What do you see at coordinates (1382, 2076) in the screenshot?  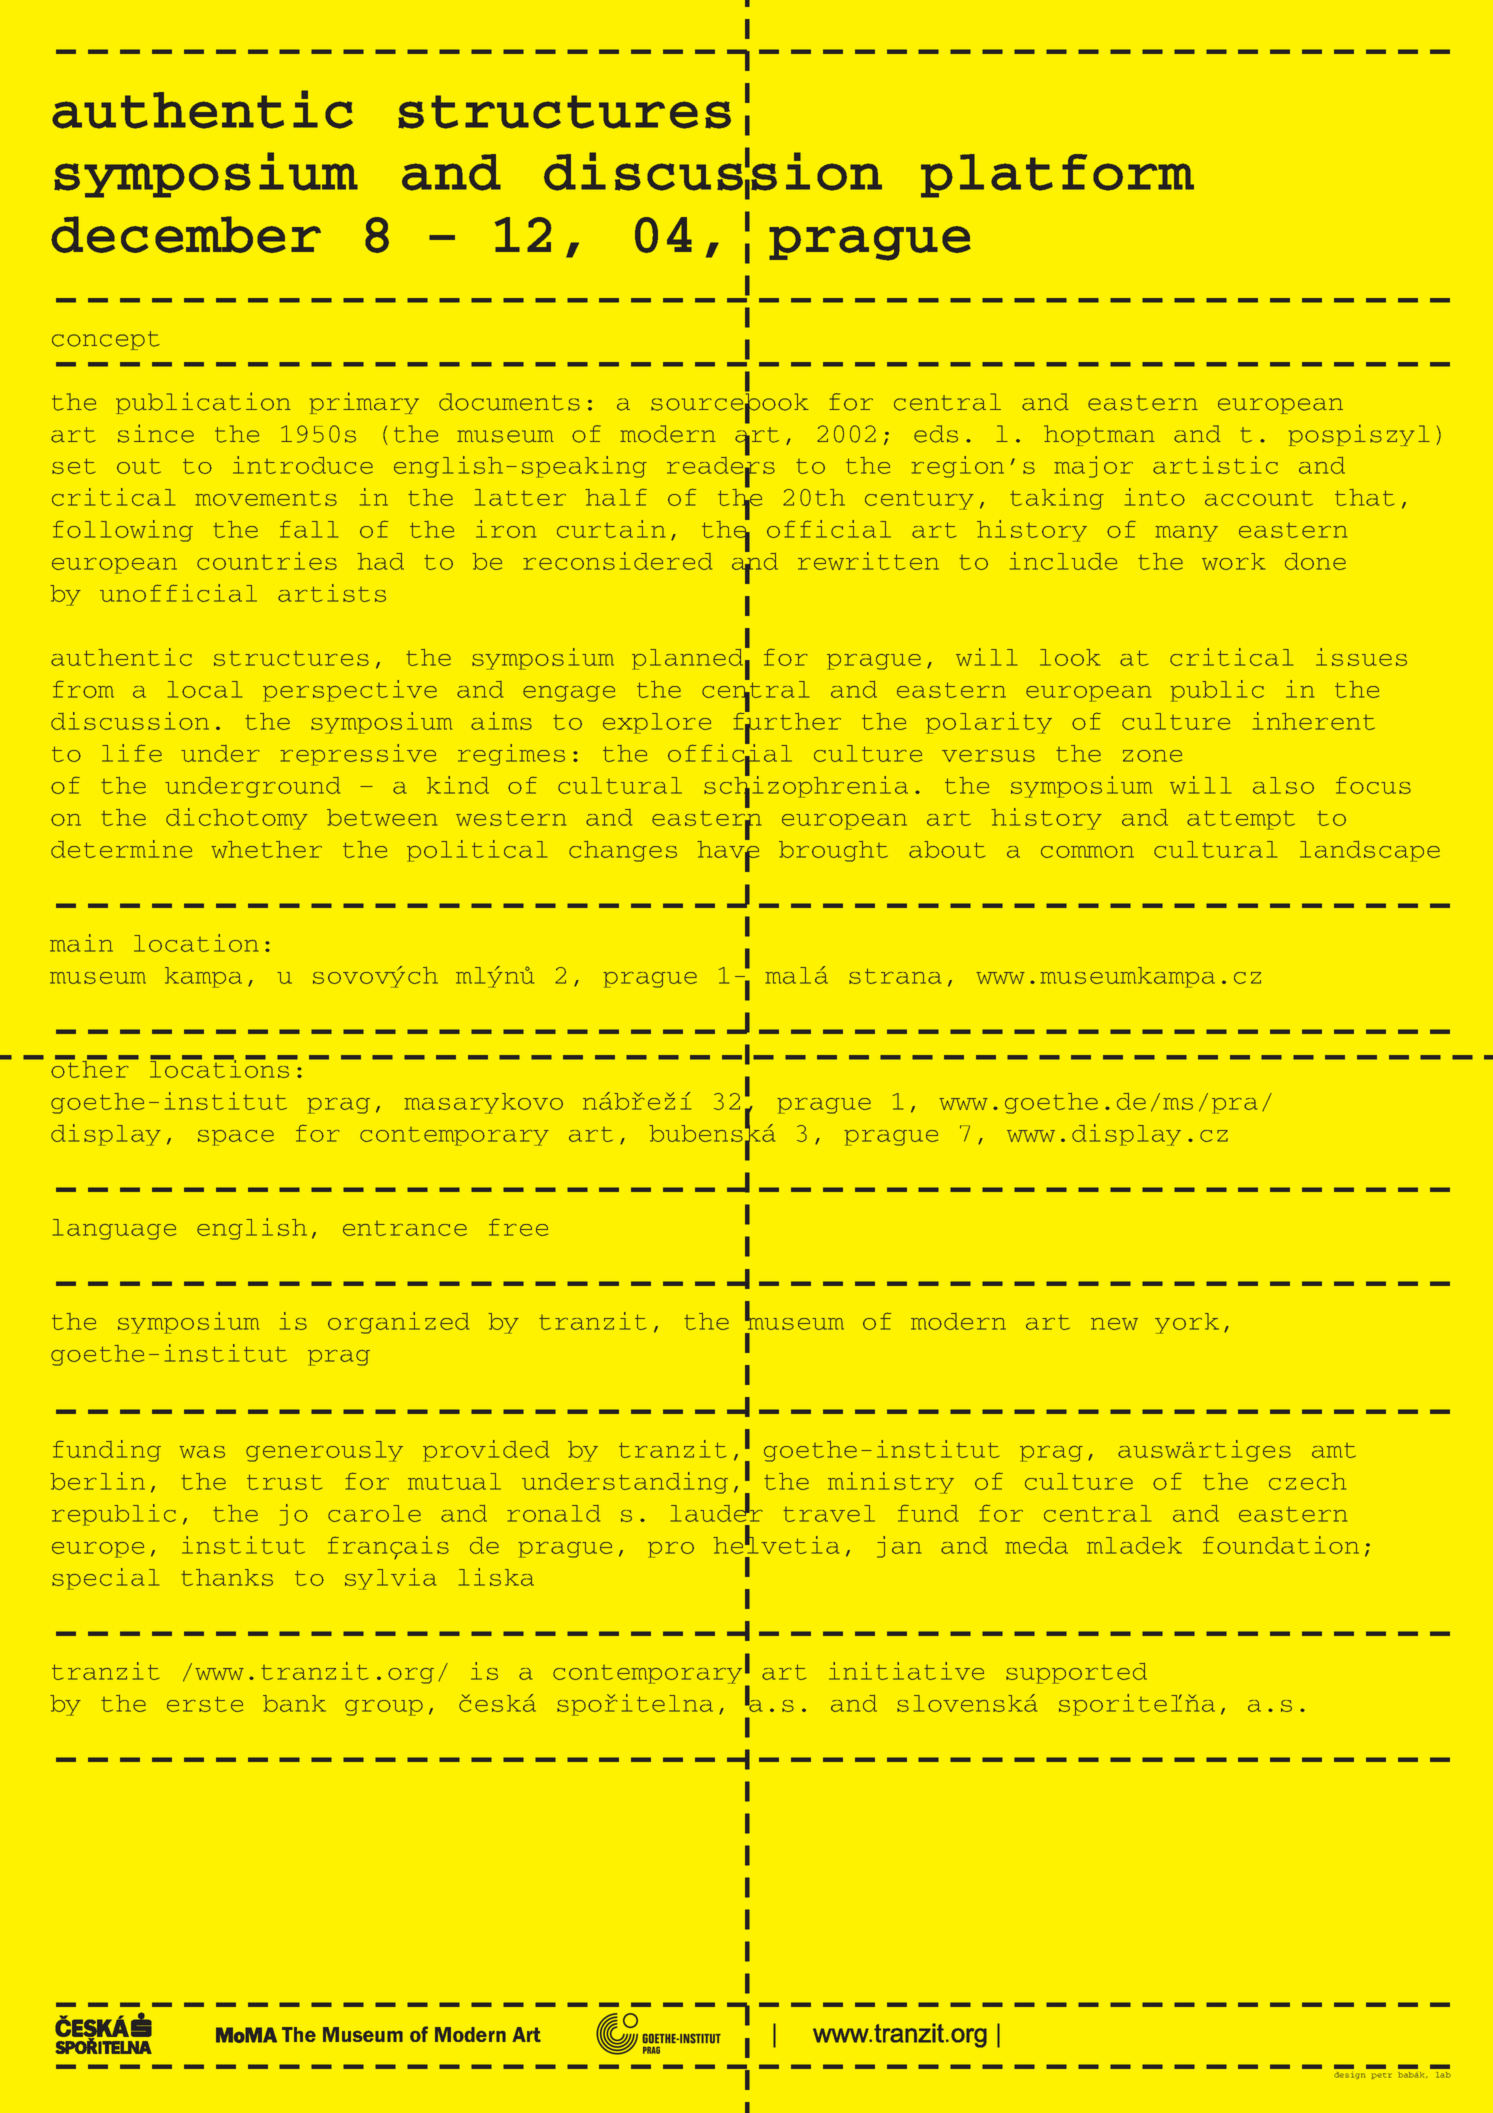 I see `petr` at bounding box center [1382, 2076].
